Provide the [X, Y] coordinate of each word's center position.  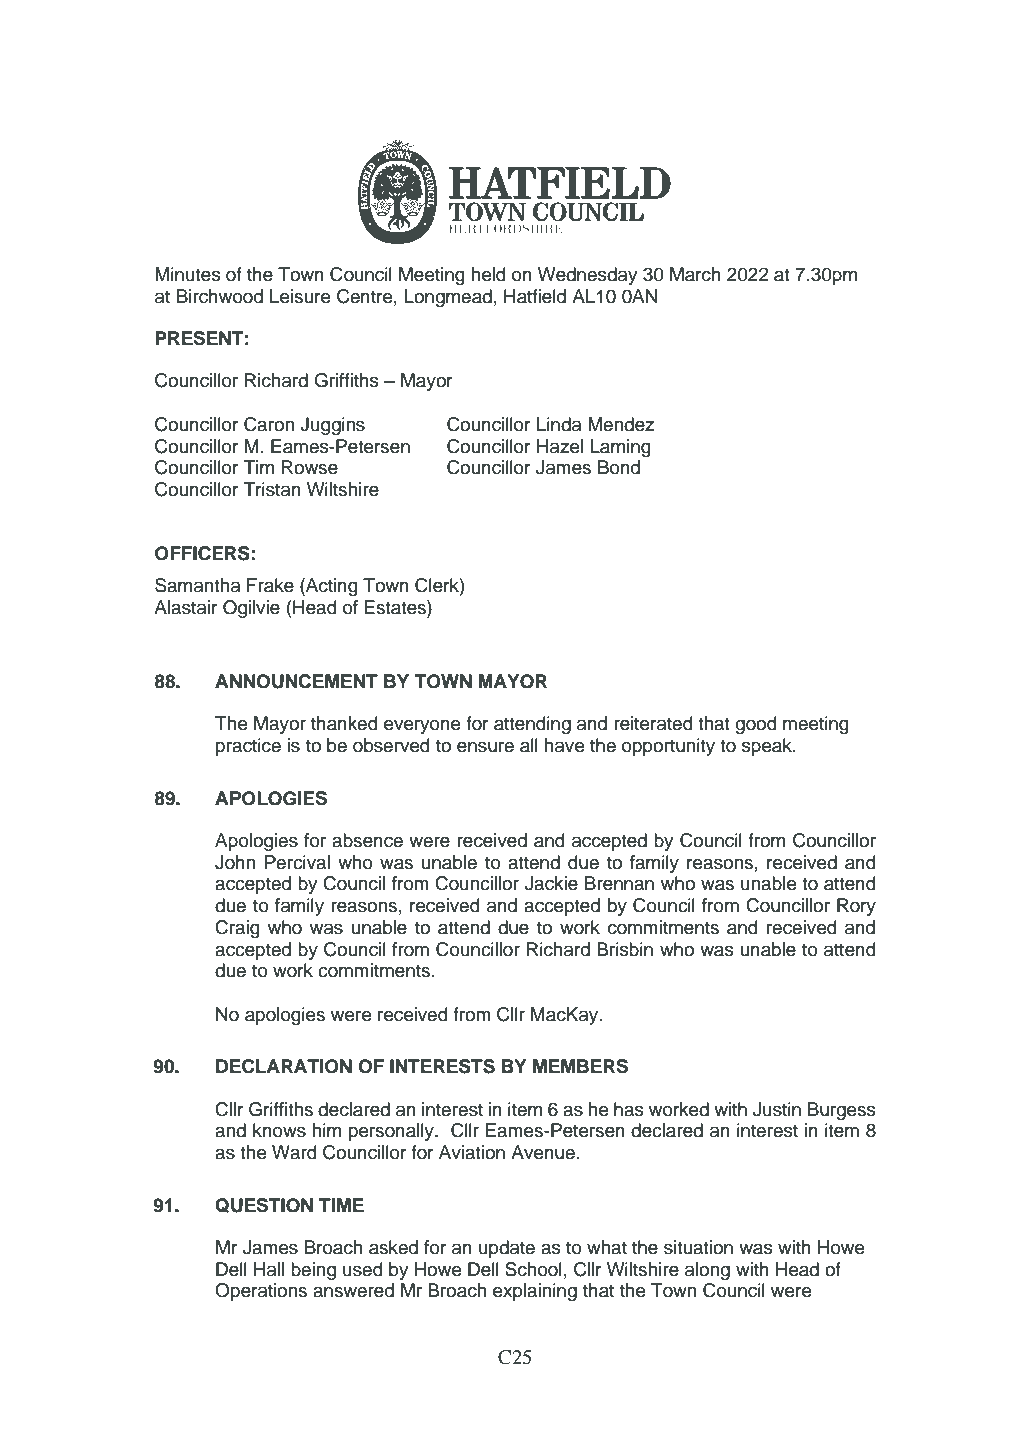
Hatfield [535, 296]
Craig [237, 929]
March [695, 274]
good [756, 725]
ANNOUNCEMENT [296, 681]
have [564, 745]
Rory [856, 907]
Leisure [300, 296]
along [707, 1271]
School [533, 1269]
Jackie [551, 883]
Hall [269, 1269]
